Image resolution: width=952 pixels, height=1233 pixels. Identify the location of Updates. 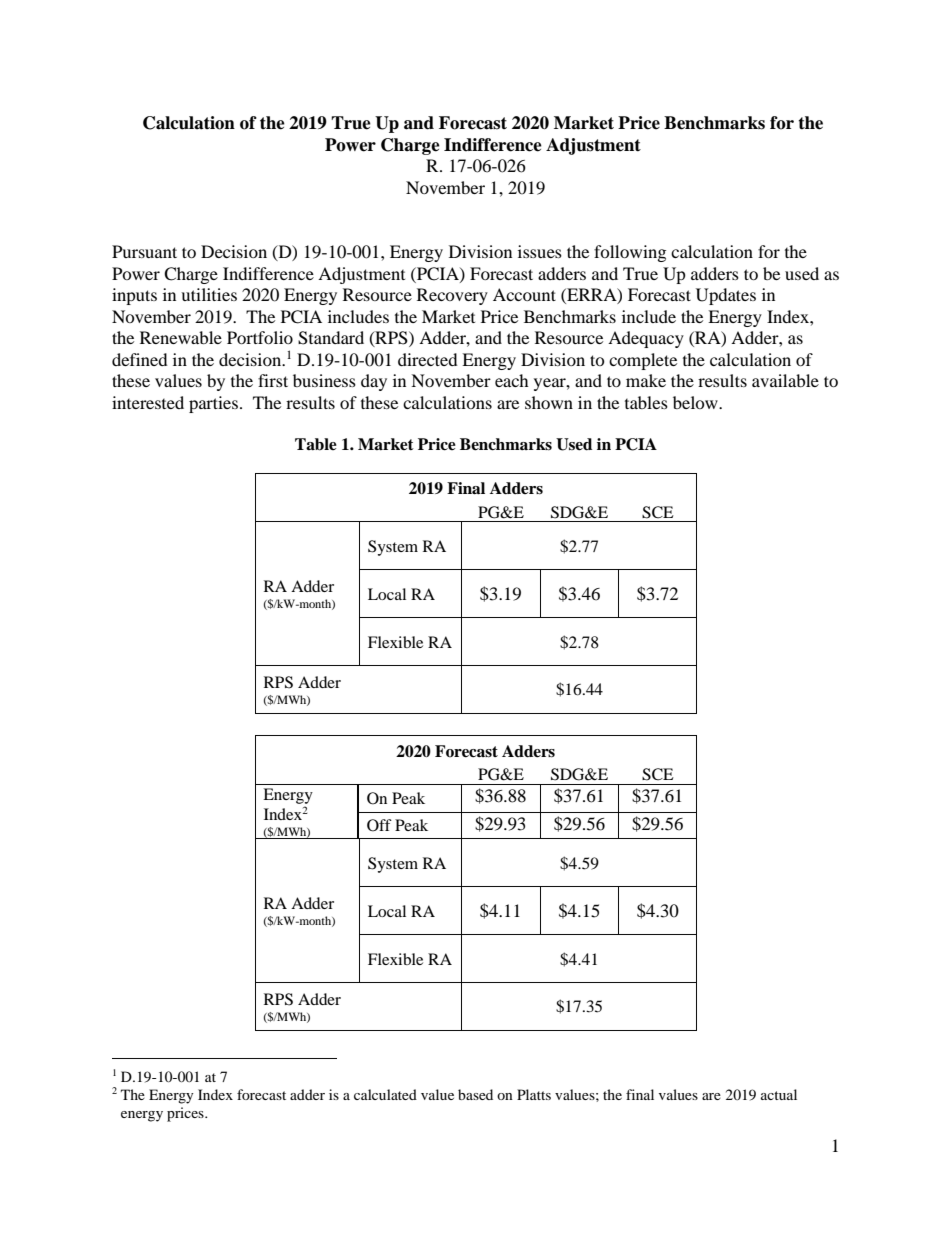
(726, 296).
